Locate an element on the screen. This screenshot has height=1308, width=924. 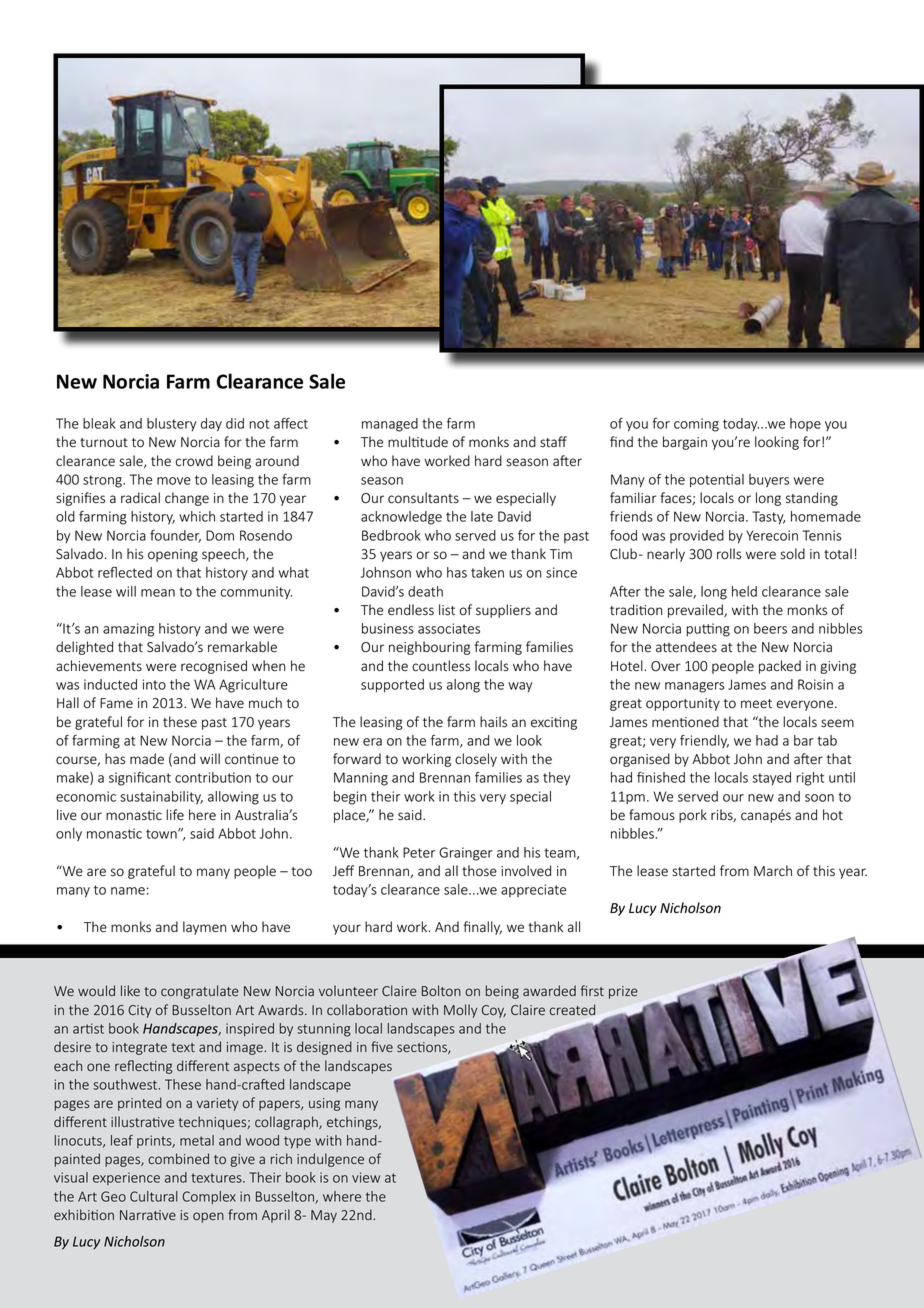
Cultural is located at coordinates (154, 1196).
